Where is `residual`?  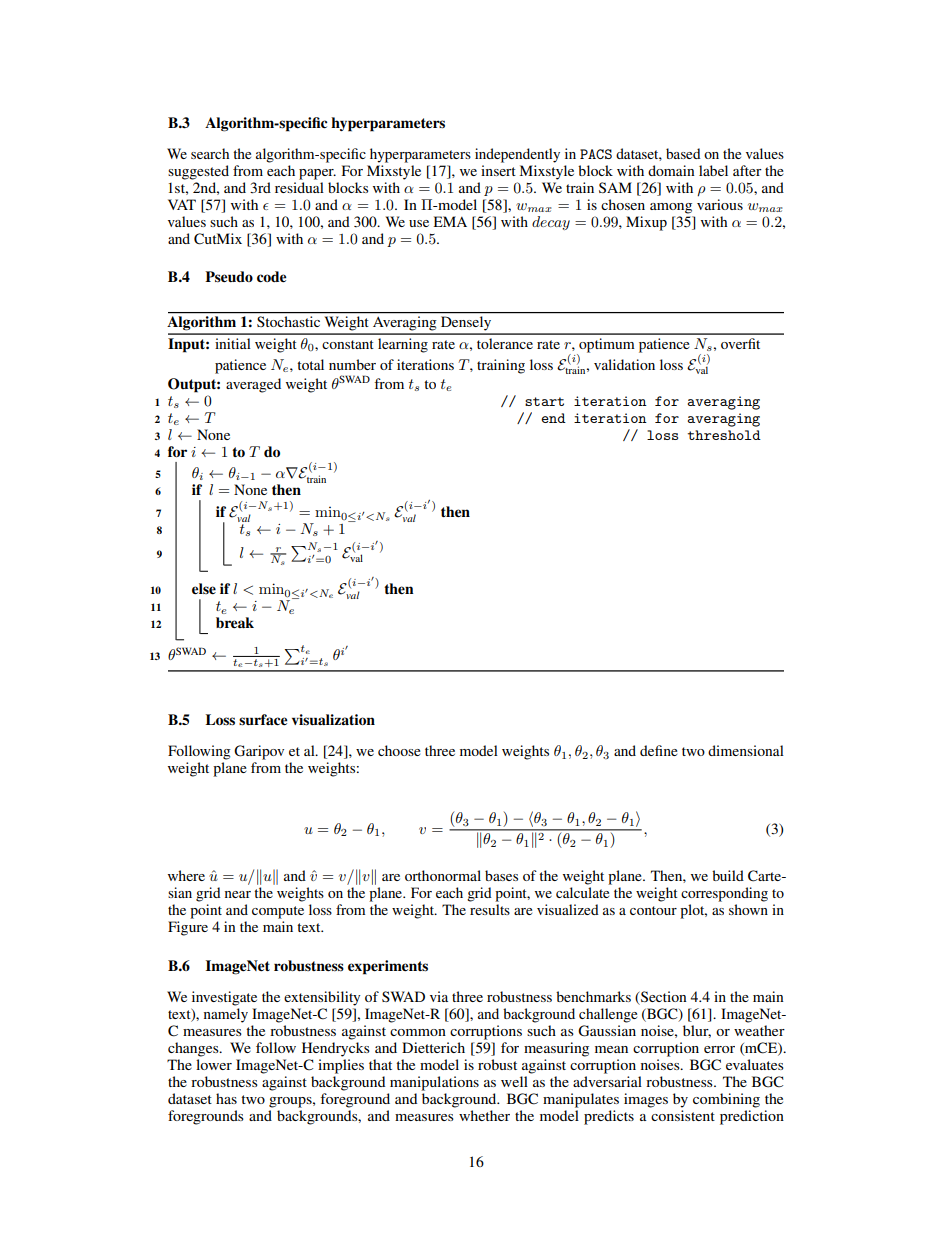 residual is located at coordinates (299, 187).
